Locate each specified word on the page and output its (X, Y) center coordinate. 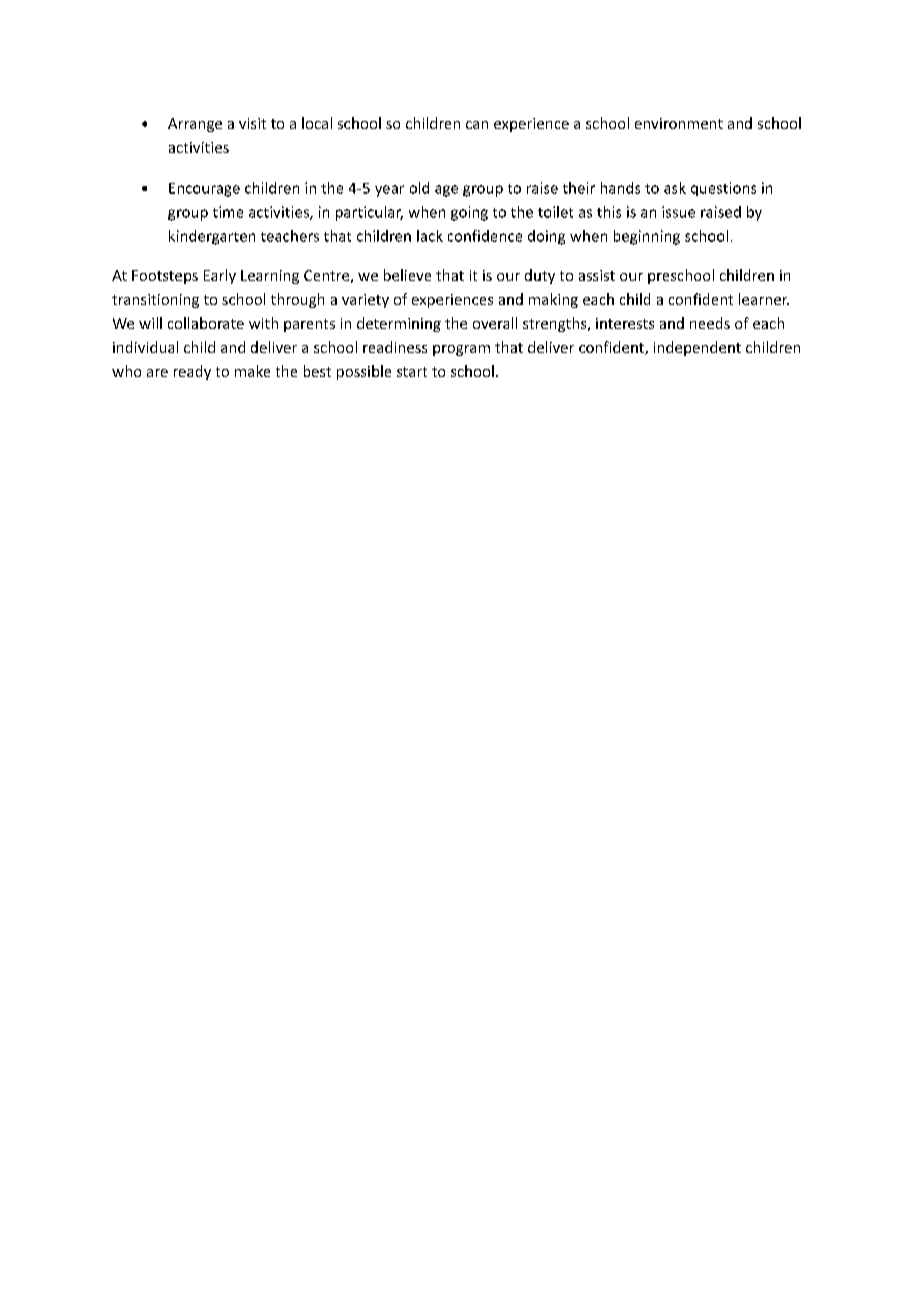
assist (597, 275)
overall (495, 323)
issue (678, 212)
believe (407, 275)
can (477, 125)
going (469, 213)
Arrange (195, 125)
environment (679, 123)
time (228, 212)
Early (220, 276)
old (419, 188)
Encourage (204, 190)
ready (192, 372)
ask (675, 188)
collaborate (206, 323)
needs (710, 323)
